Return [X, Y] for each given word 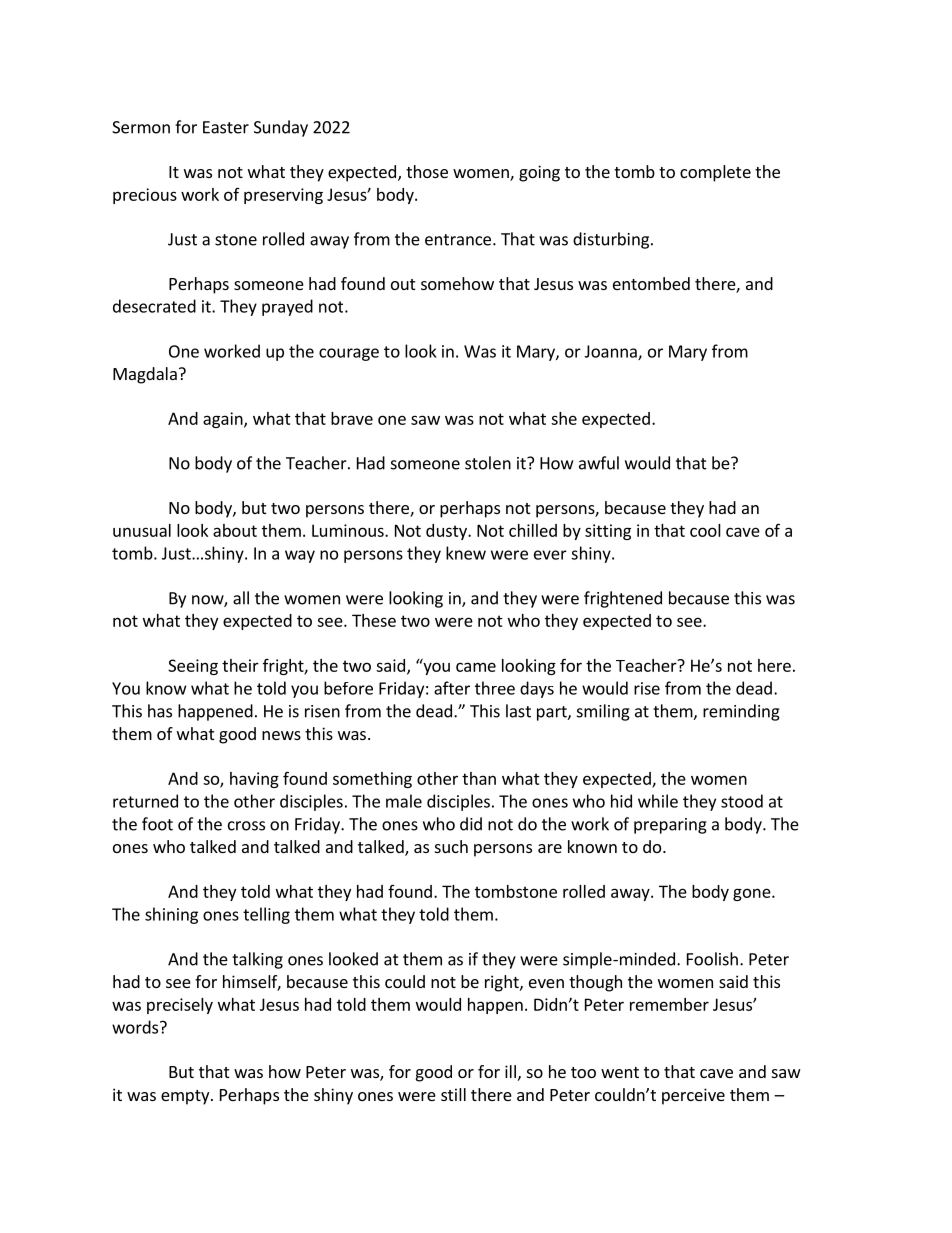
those [427, 171]
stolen [488, 463]
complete [715, 173]
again [224, 420]
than [479, 778]
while [658, 801]
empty [186, 1097]
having [254, 780]
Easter [226, 127]
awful [599, 463]
